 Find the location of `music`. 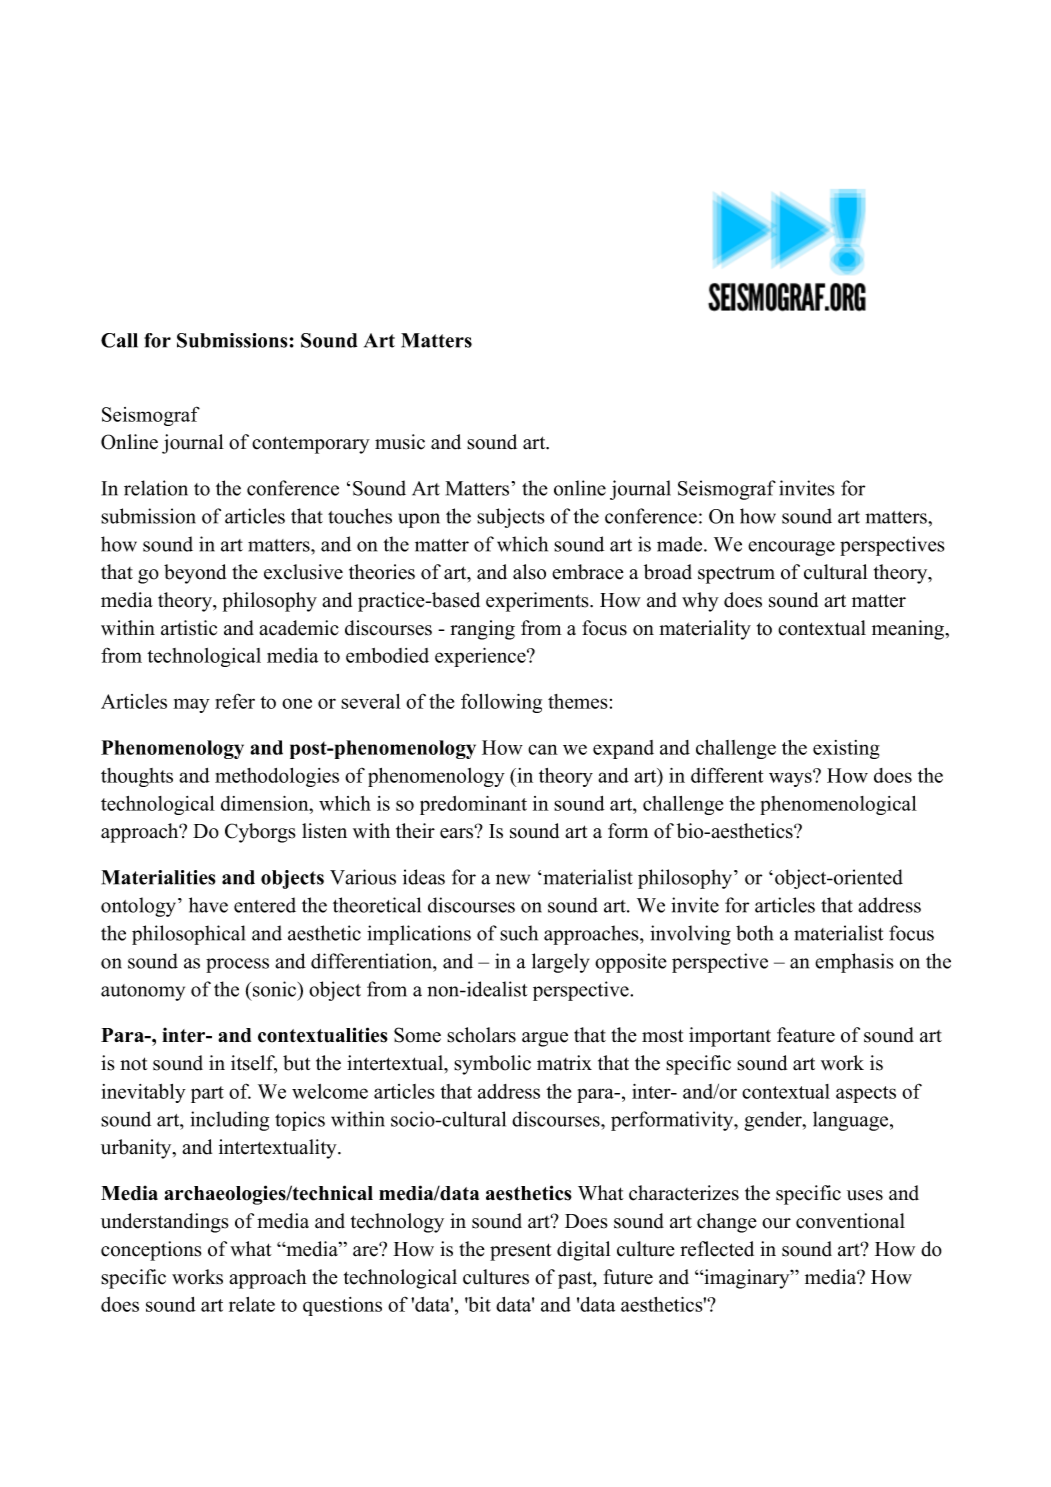

music is located at coordinates (400, 442).
